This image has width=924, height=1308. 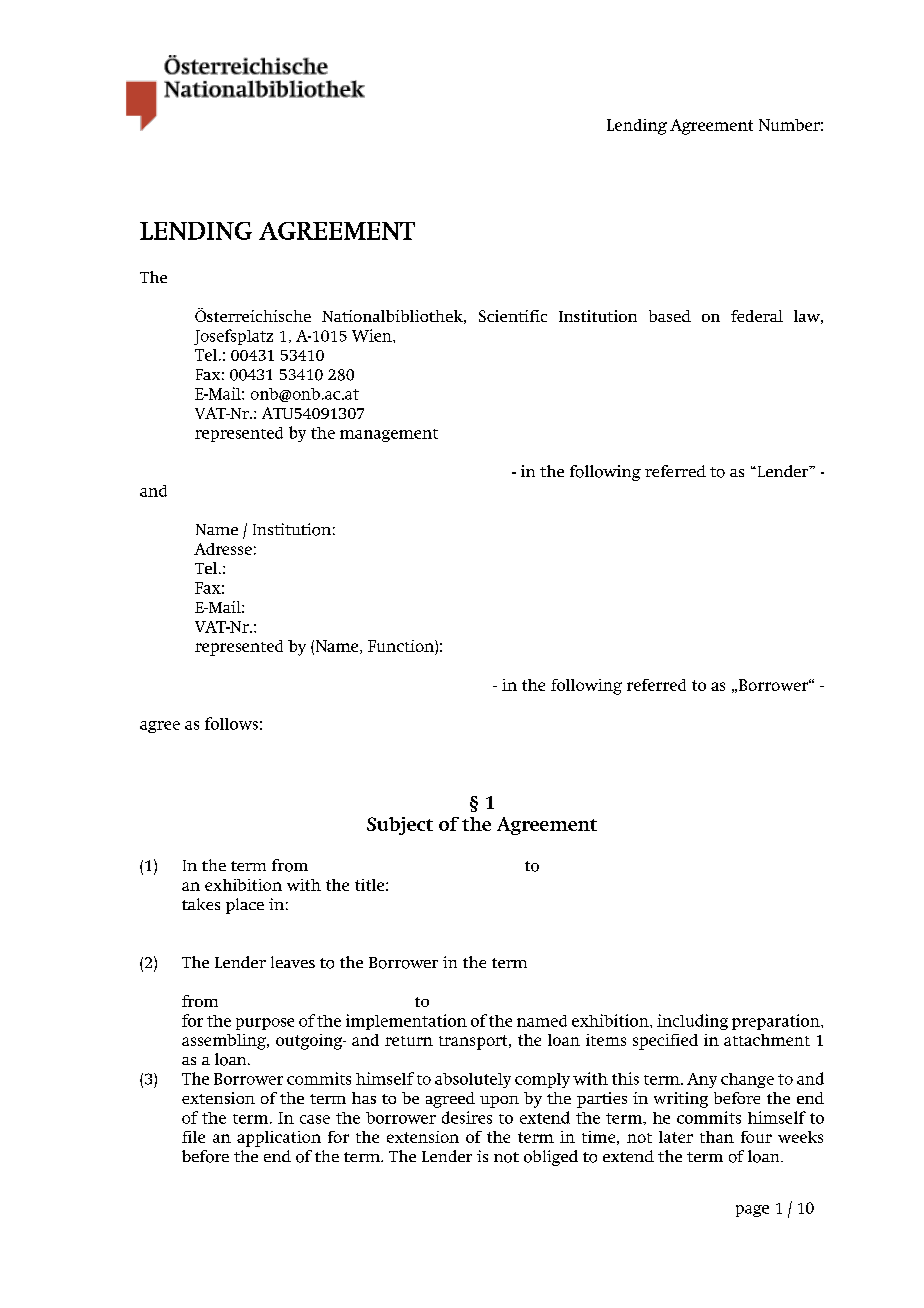 What do you see at coordinates (223, 549) in the image?
I see `Adresse` at bounding box center [223, 549].
